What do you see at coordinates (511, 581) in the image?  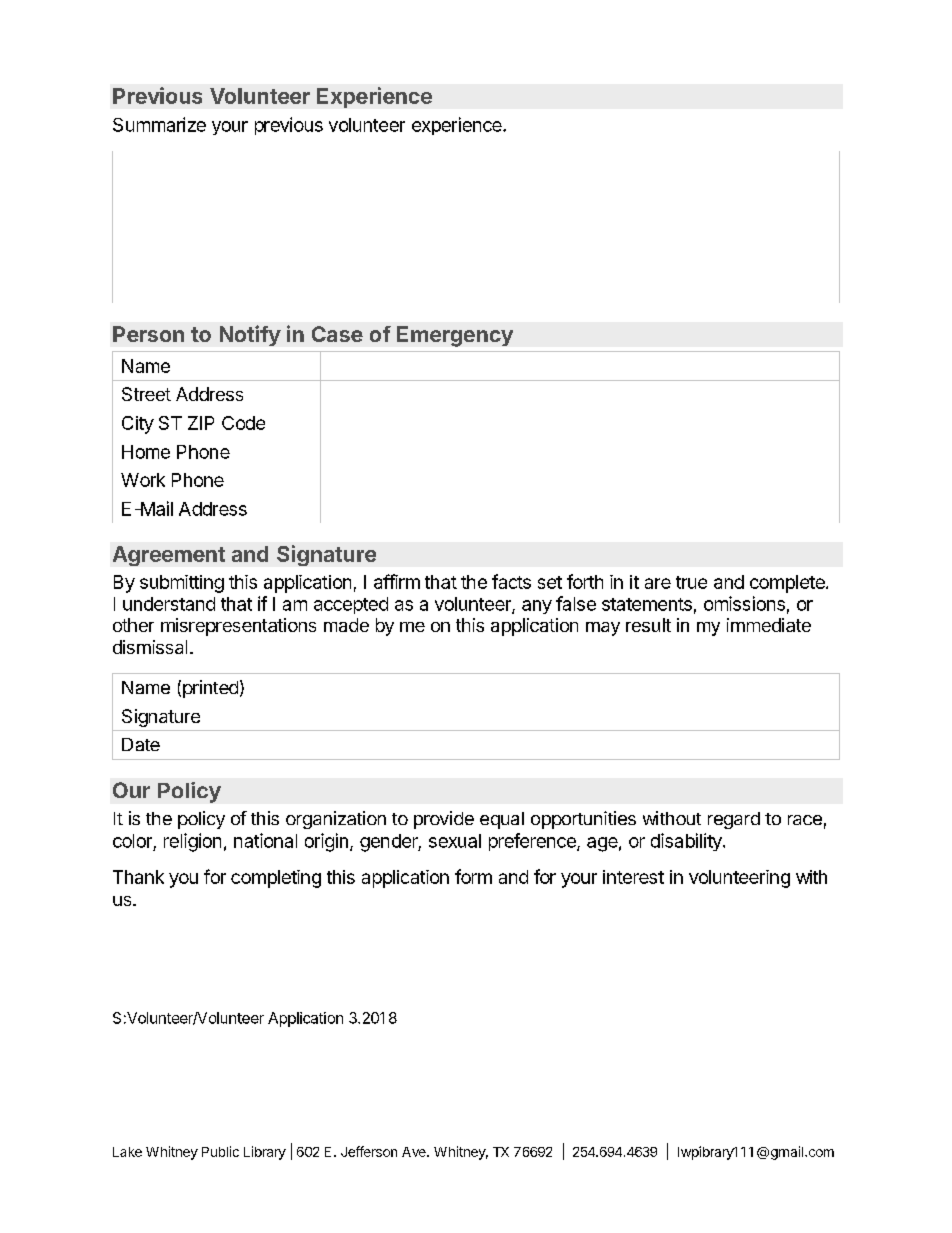 I see `facts` at bounding box center [511, 581].
